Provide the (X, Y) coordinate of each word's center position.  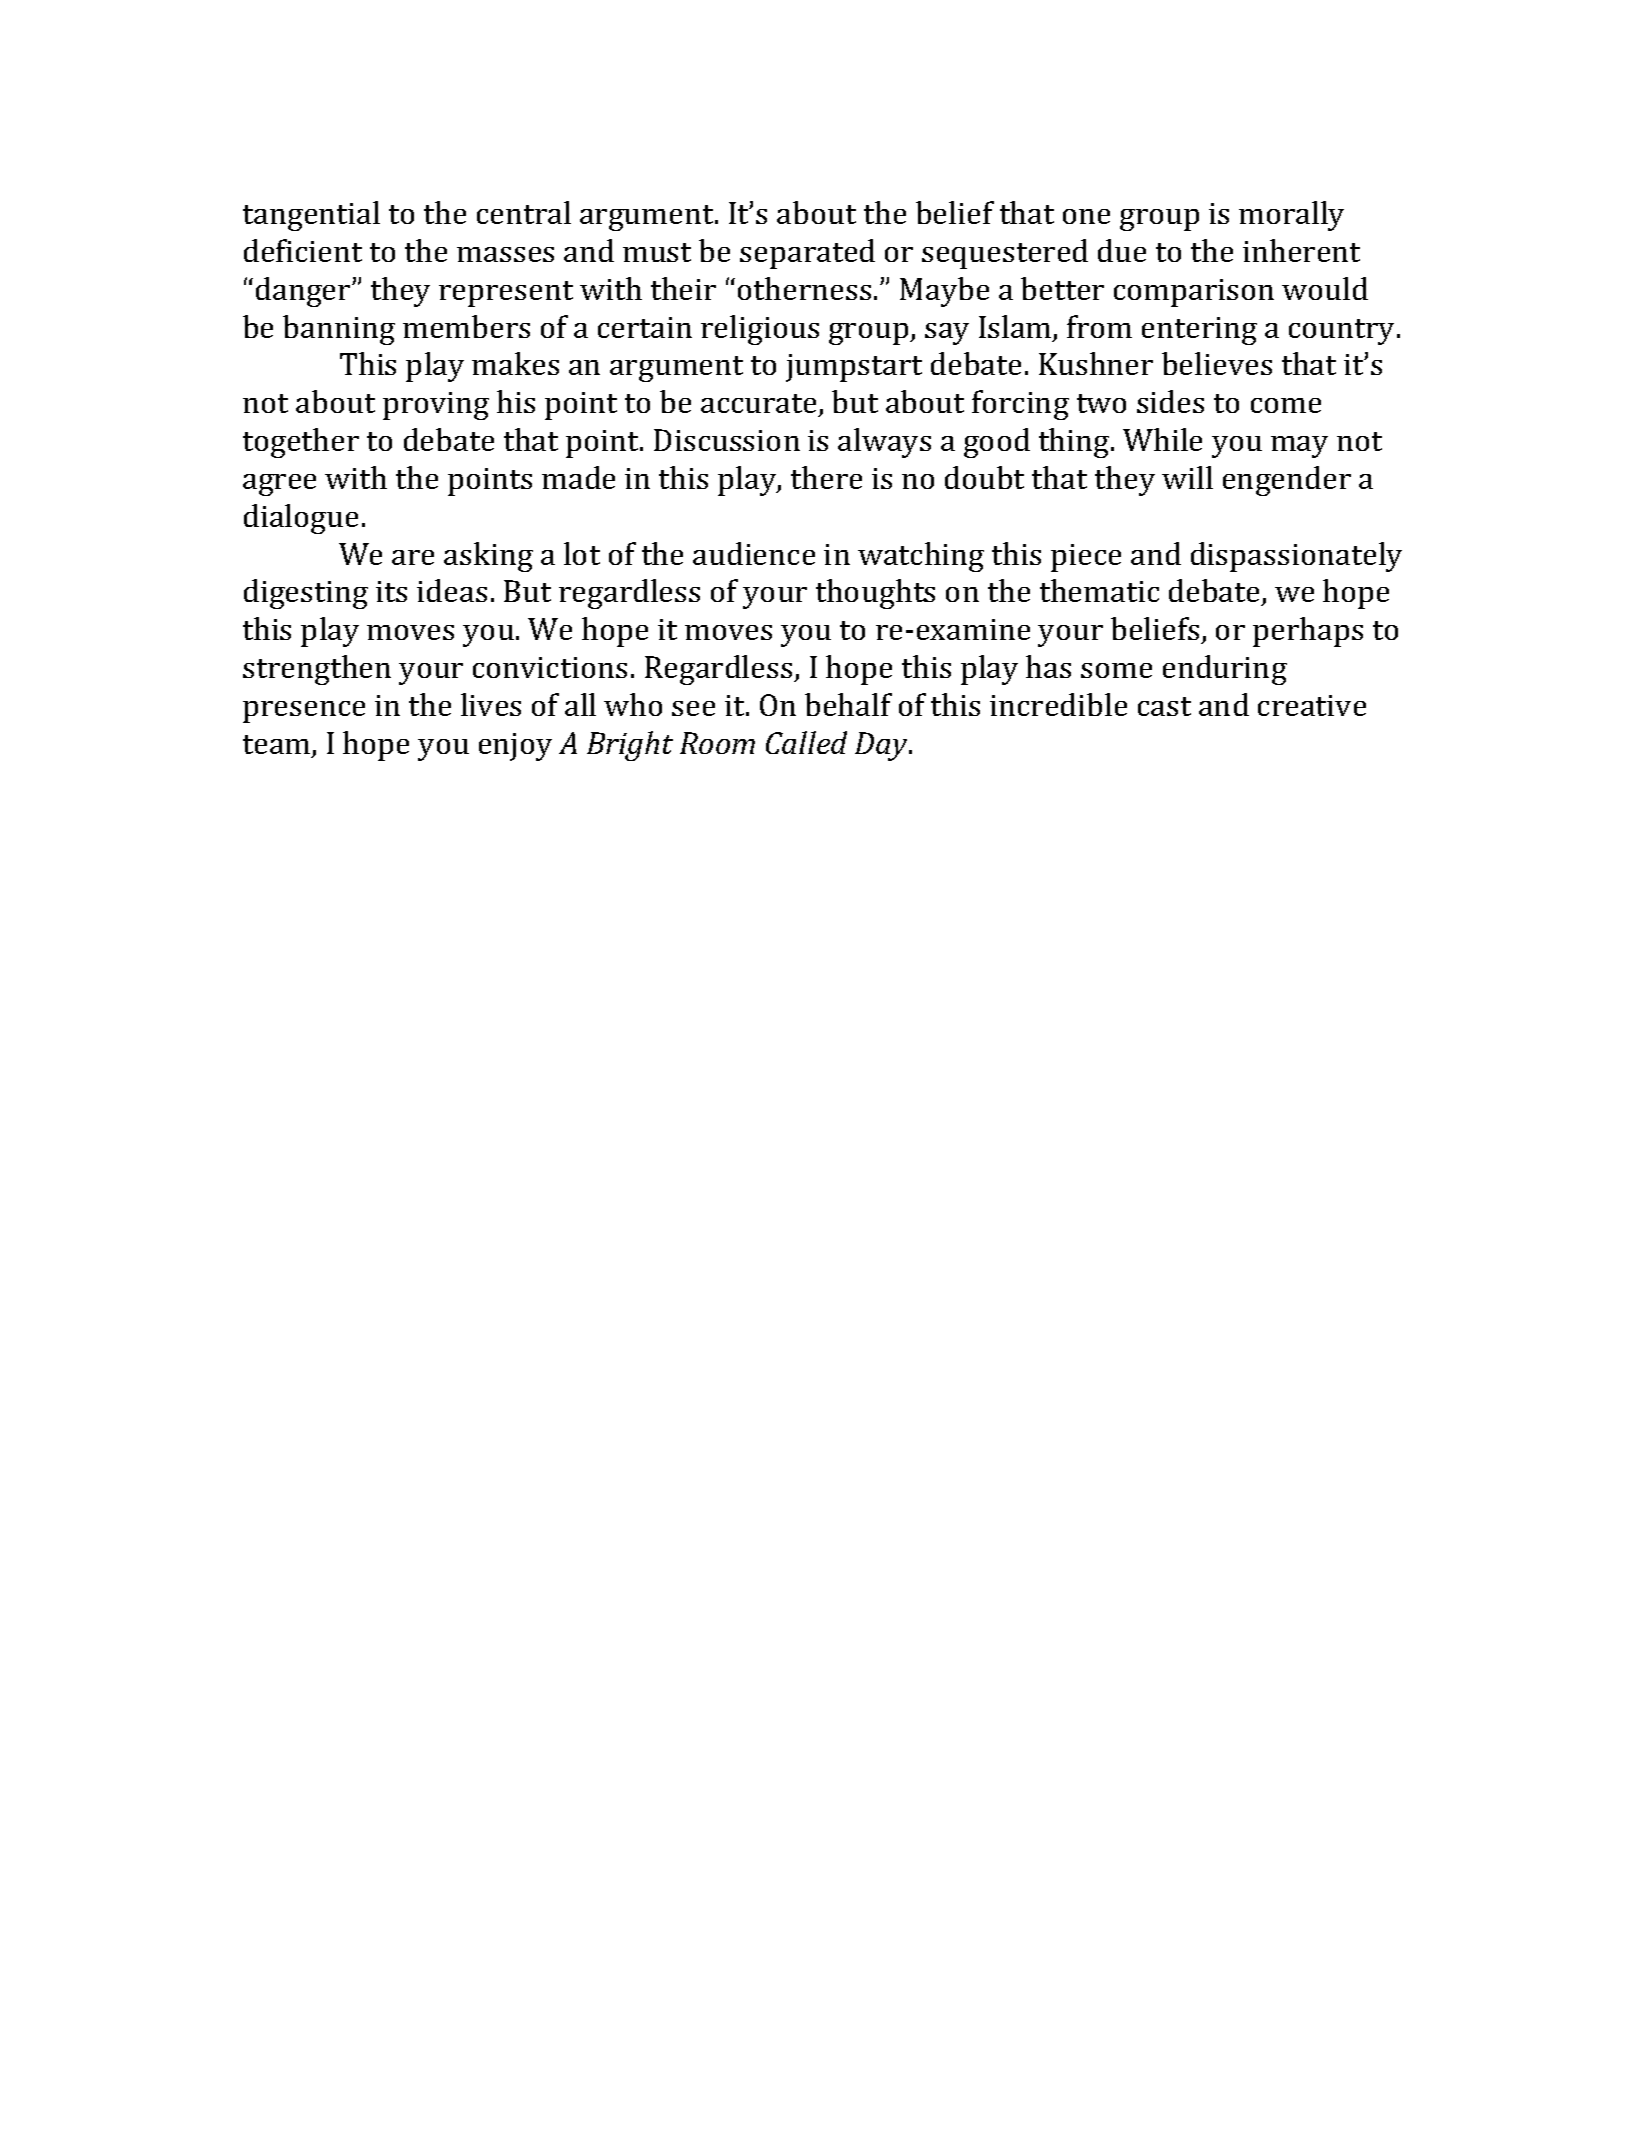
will (1187, 477)
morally (1291, 216)
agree (279, 485)
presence (304, 712)
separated (807, 254)
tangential (311, 216)
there (826, 477)
